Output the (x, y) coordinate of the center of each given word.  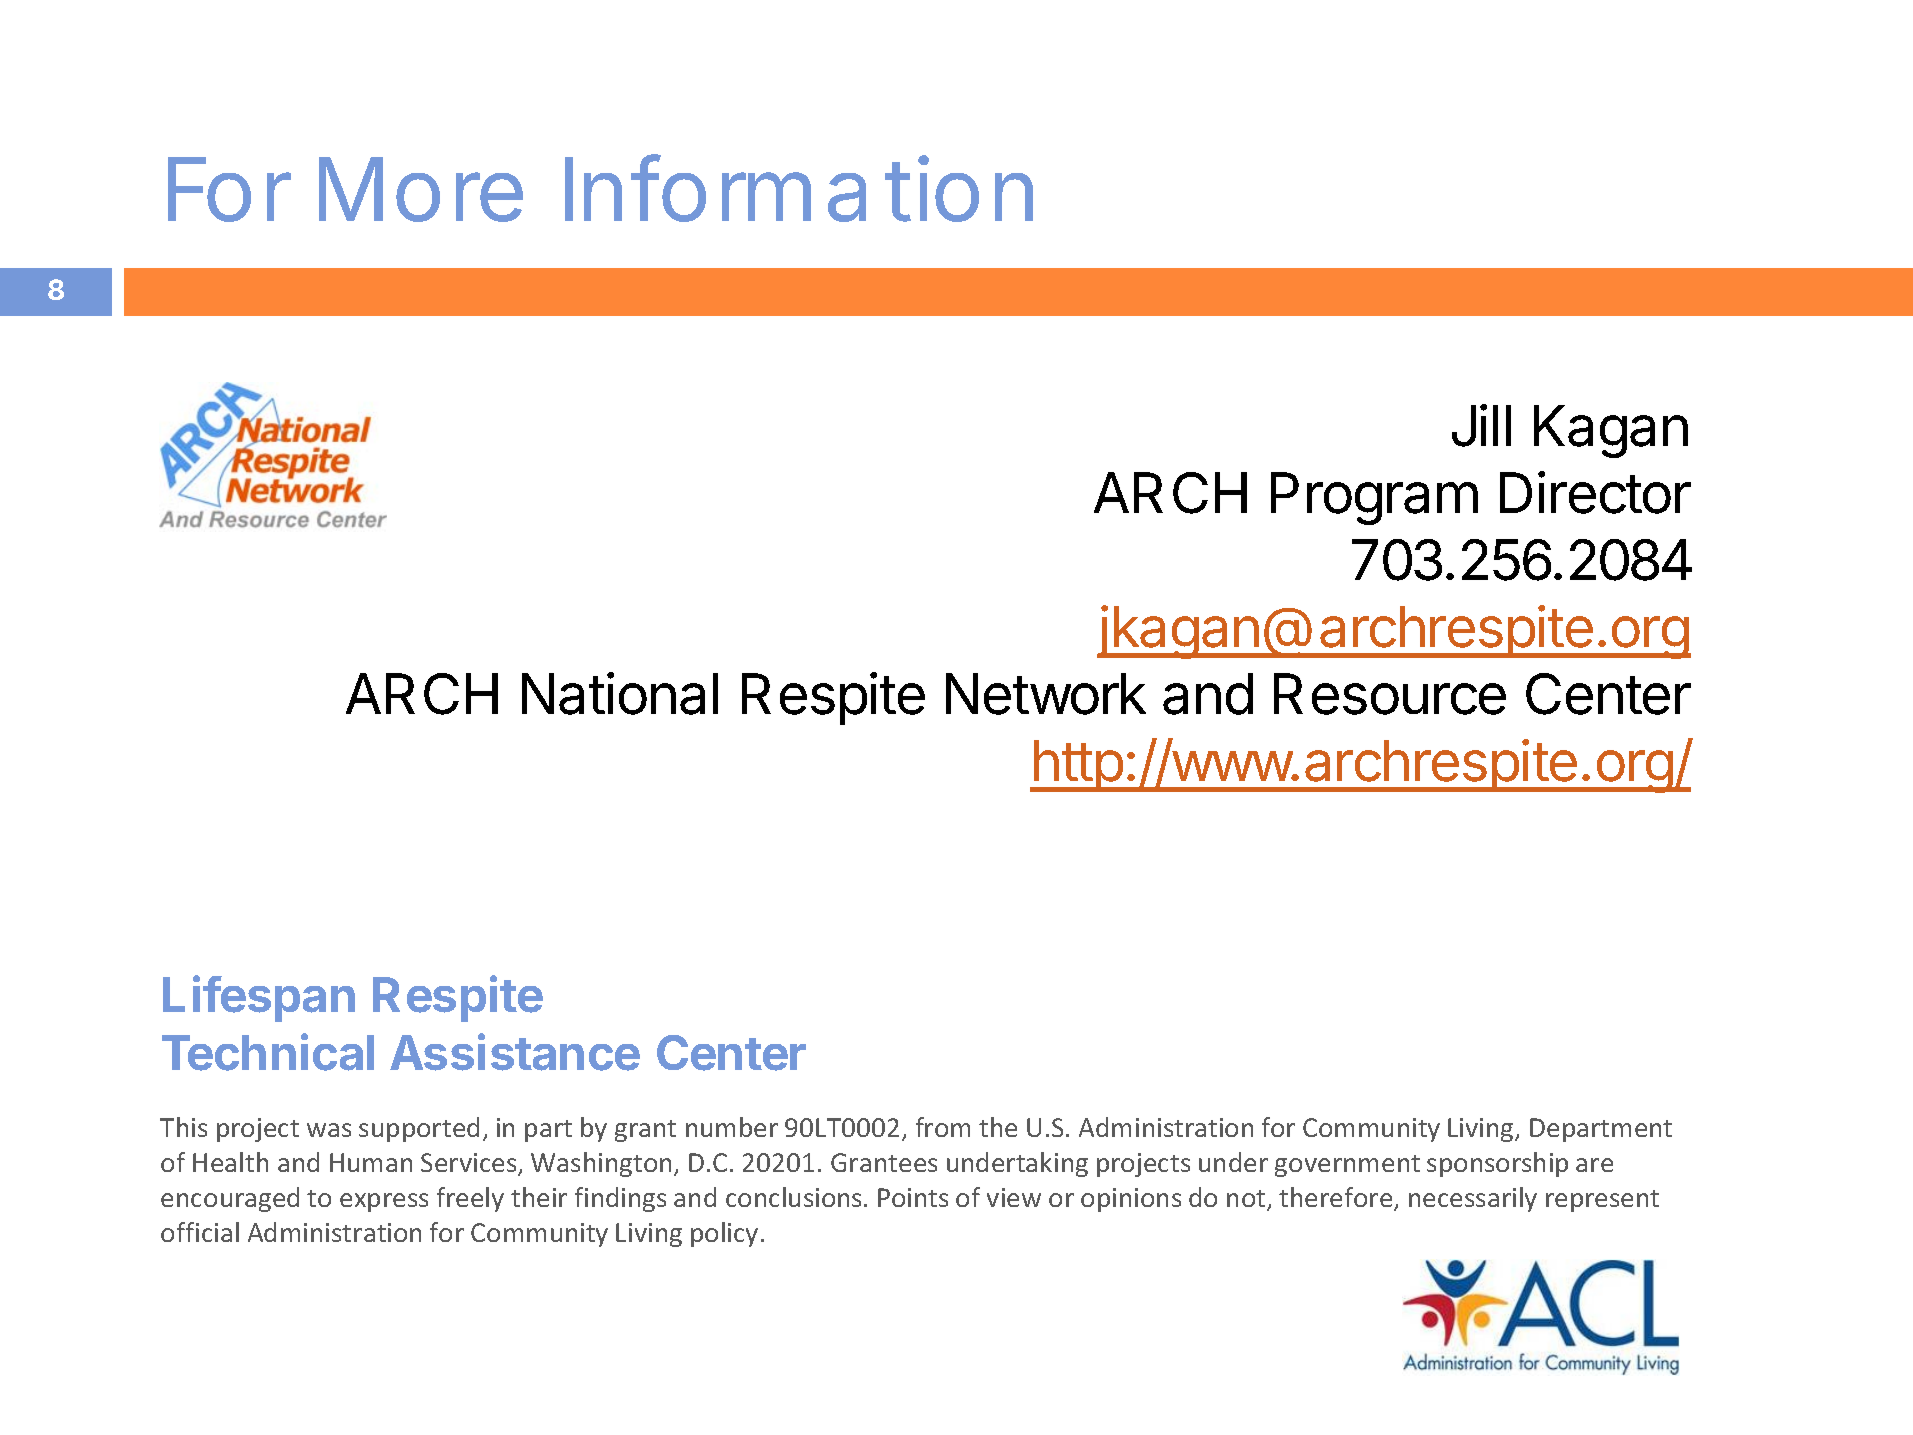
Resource (1390, 694)
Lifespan (259, 999)
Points (913, 1197)
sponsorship (1497, 1164)
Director (1595, 492)
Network (1046, 694)
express (384, 1202)
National (620, 693)
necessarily (1473, 1199)
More (421, 189)
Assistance (515, 1052)
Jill (1481, 425)
